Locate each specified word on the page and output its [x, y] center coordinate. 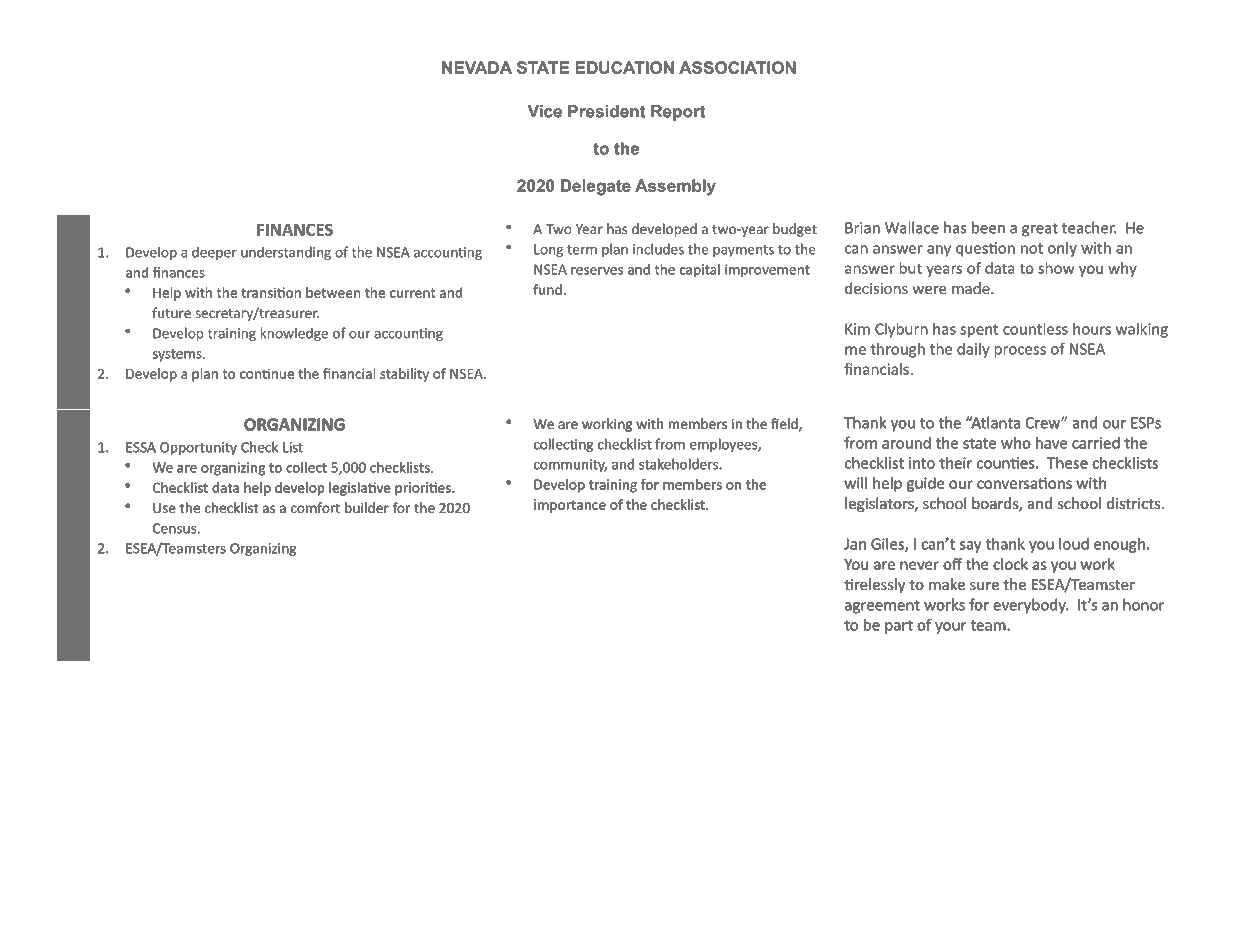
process [1020, 352]
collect [306, 467]
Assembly [675, 187]
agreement [882, 607]
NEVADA [477, 67]
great [1040, 230]
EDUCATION [624, 67]
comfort [315, 507]
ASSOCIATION [737, 67]
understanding [286, 253]
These [1067, 463]
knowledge [294, 334]
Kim [857, 329]
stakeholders [679, 464]
